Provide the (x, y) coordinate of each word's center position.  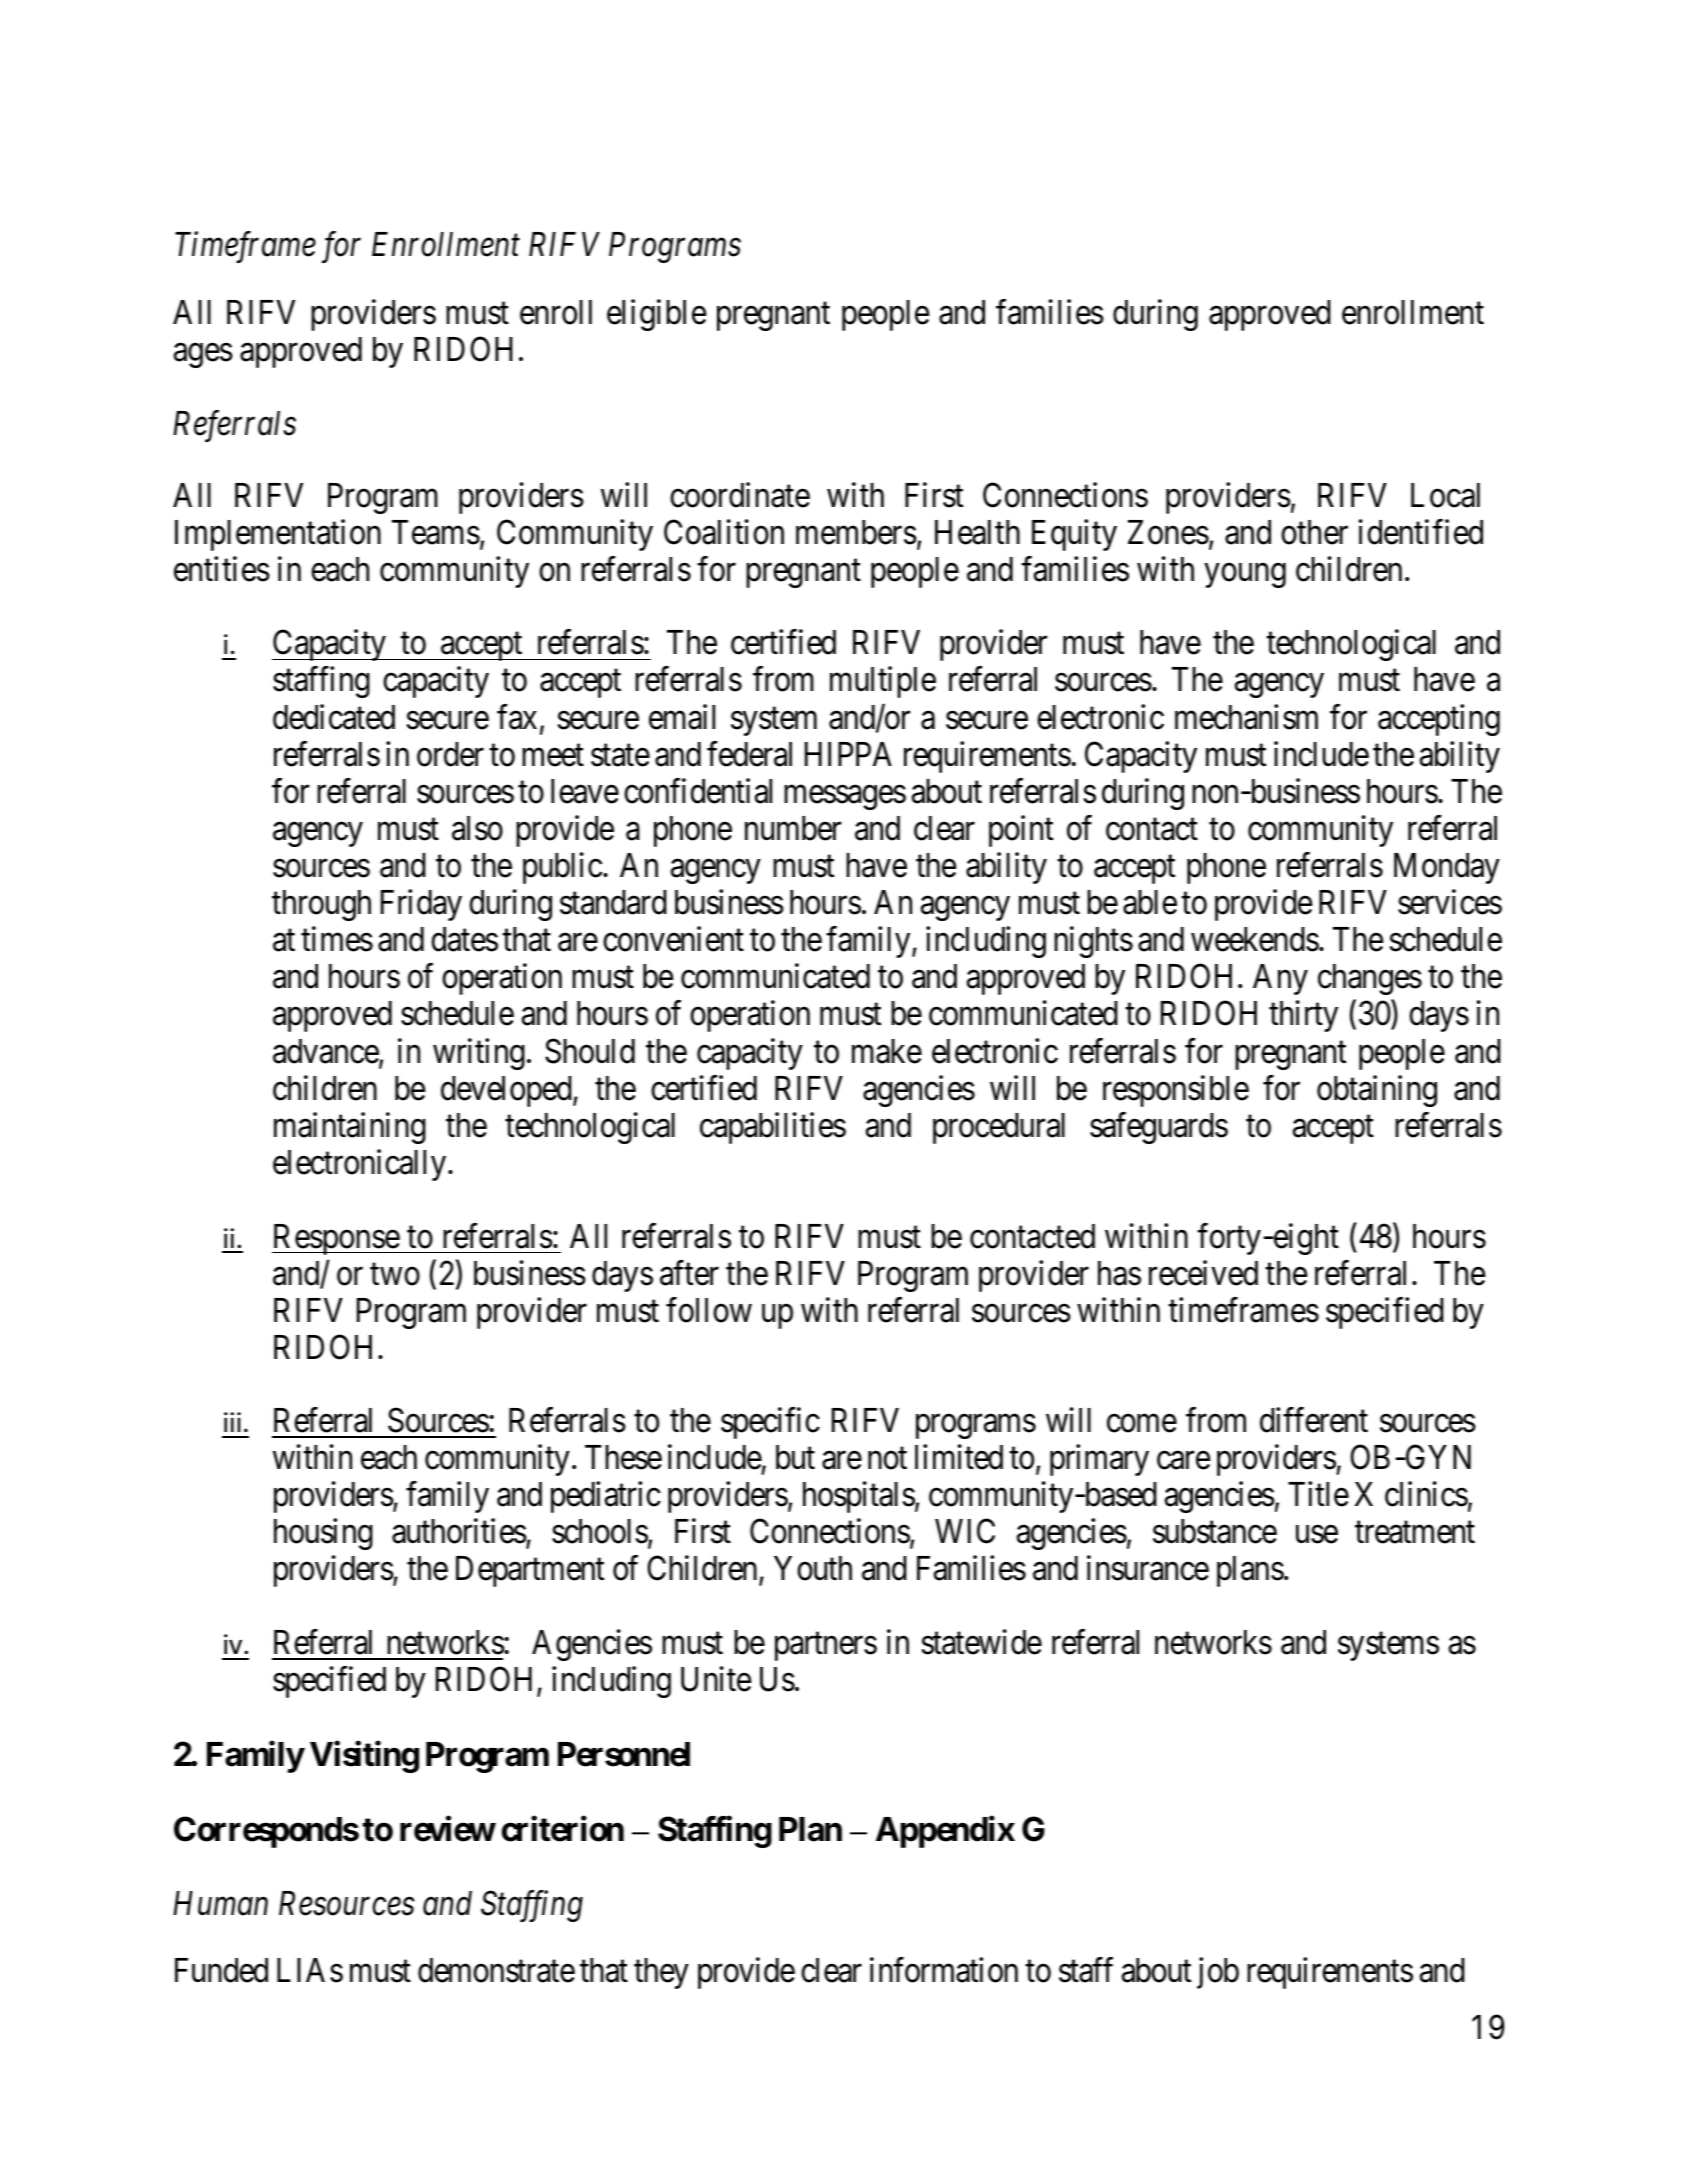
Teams (436, 532)
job (1218, 1973)
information (944, 1970)
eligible (656, 315)
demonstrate (496, 1970)
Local (1445, 495)
